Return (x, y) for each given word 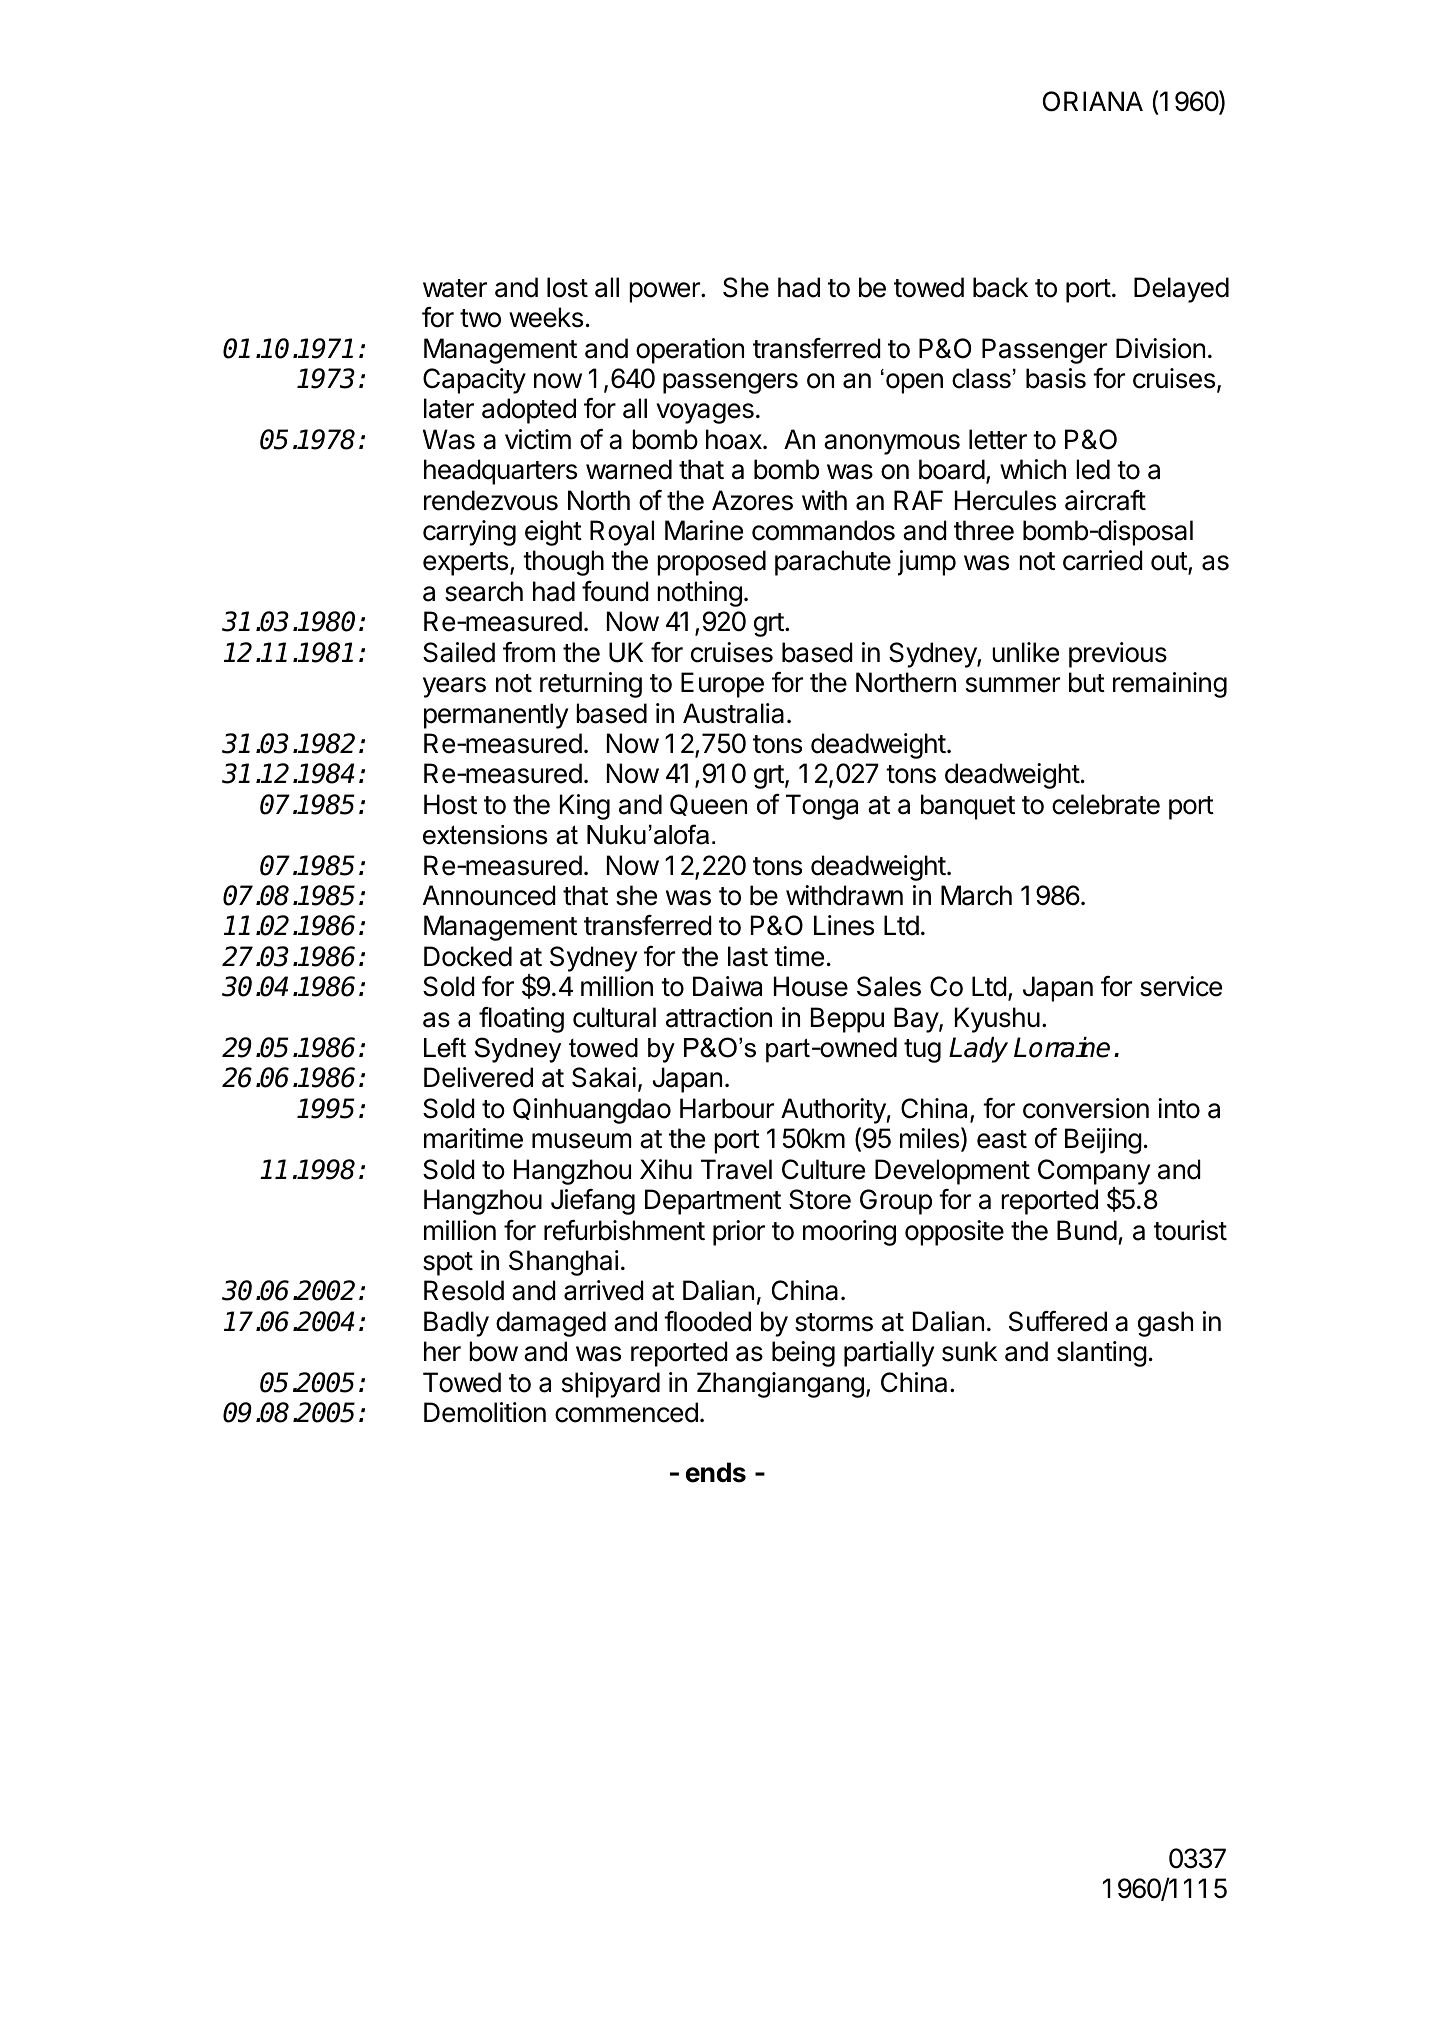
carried (1103, 560)
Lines (844, 925)
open (914, 383)
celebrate (1106, 804)
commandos (823, 530)
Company (1094, 1172)
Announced (489, 895)
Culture (823, 1169)
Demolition (485, 1412)
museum (581, 1141)
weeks (546, 317)
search (484, 591)
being (803, 1354)
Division (1160, 348)
